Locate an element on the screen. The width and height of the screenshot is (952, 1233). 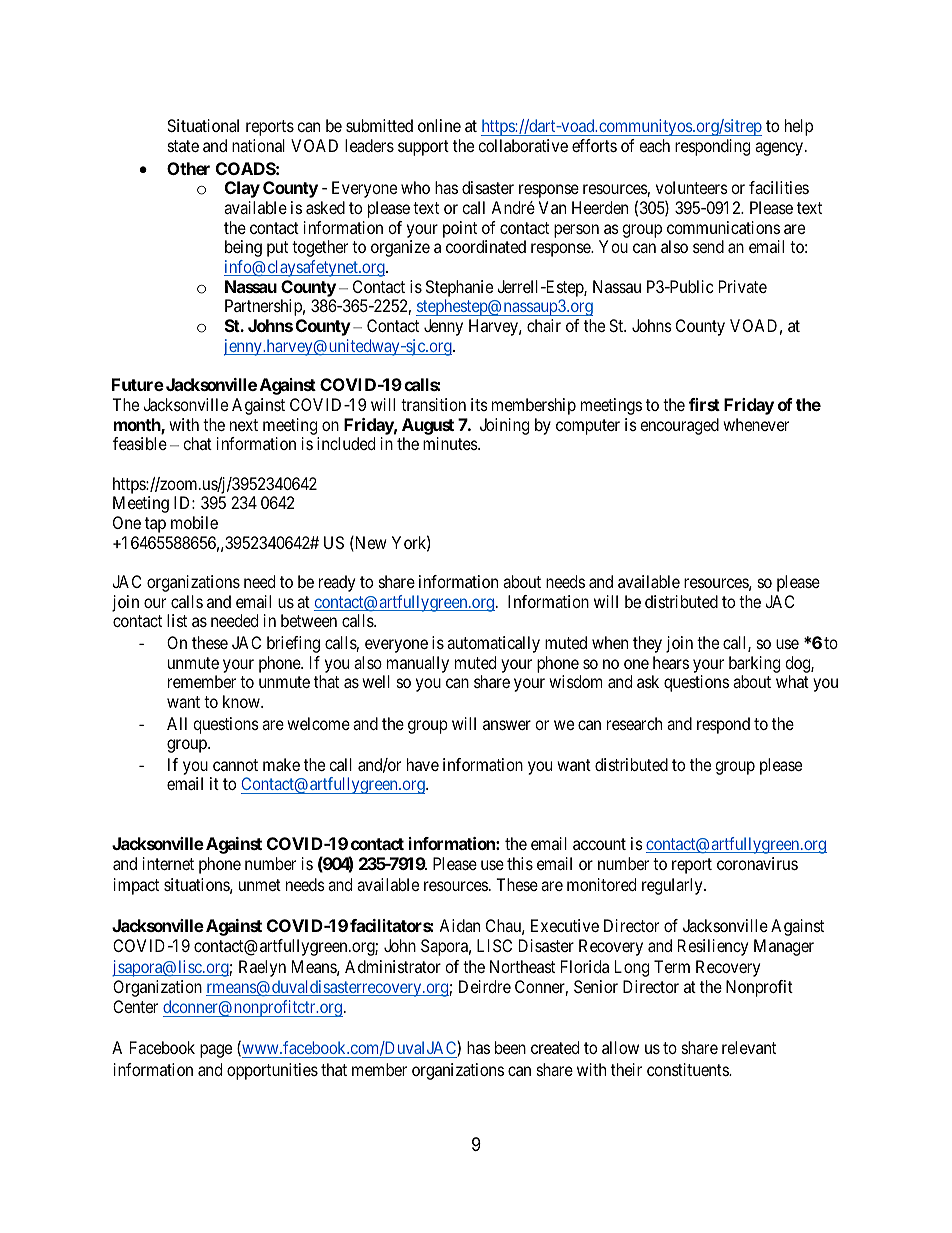
list is located at coordinates (177, 620).
